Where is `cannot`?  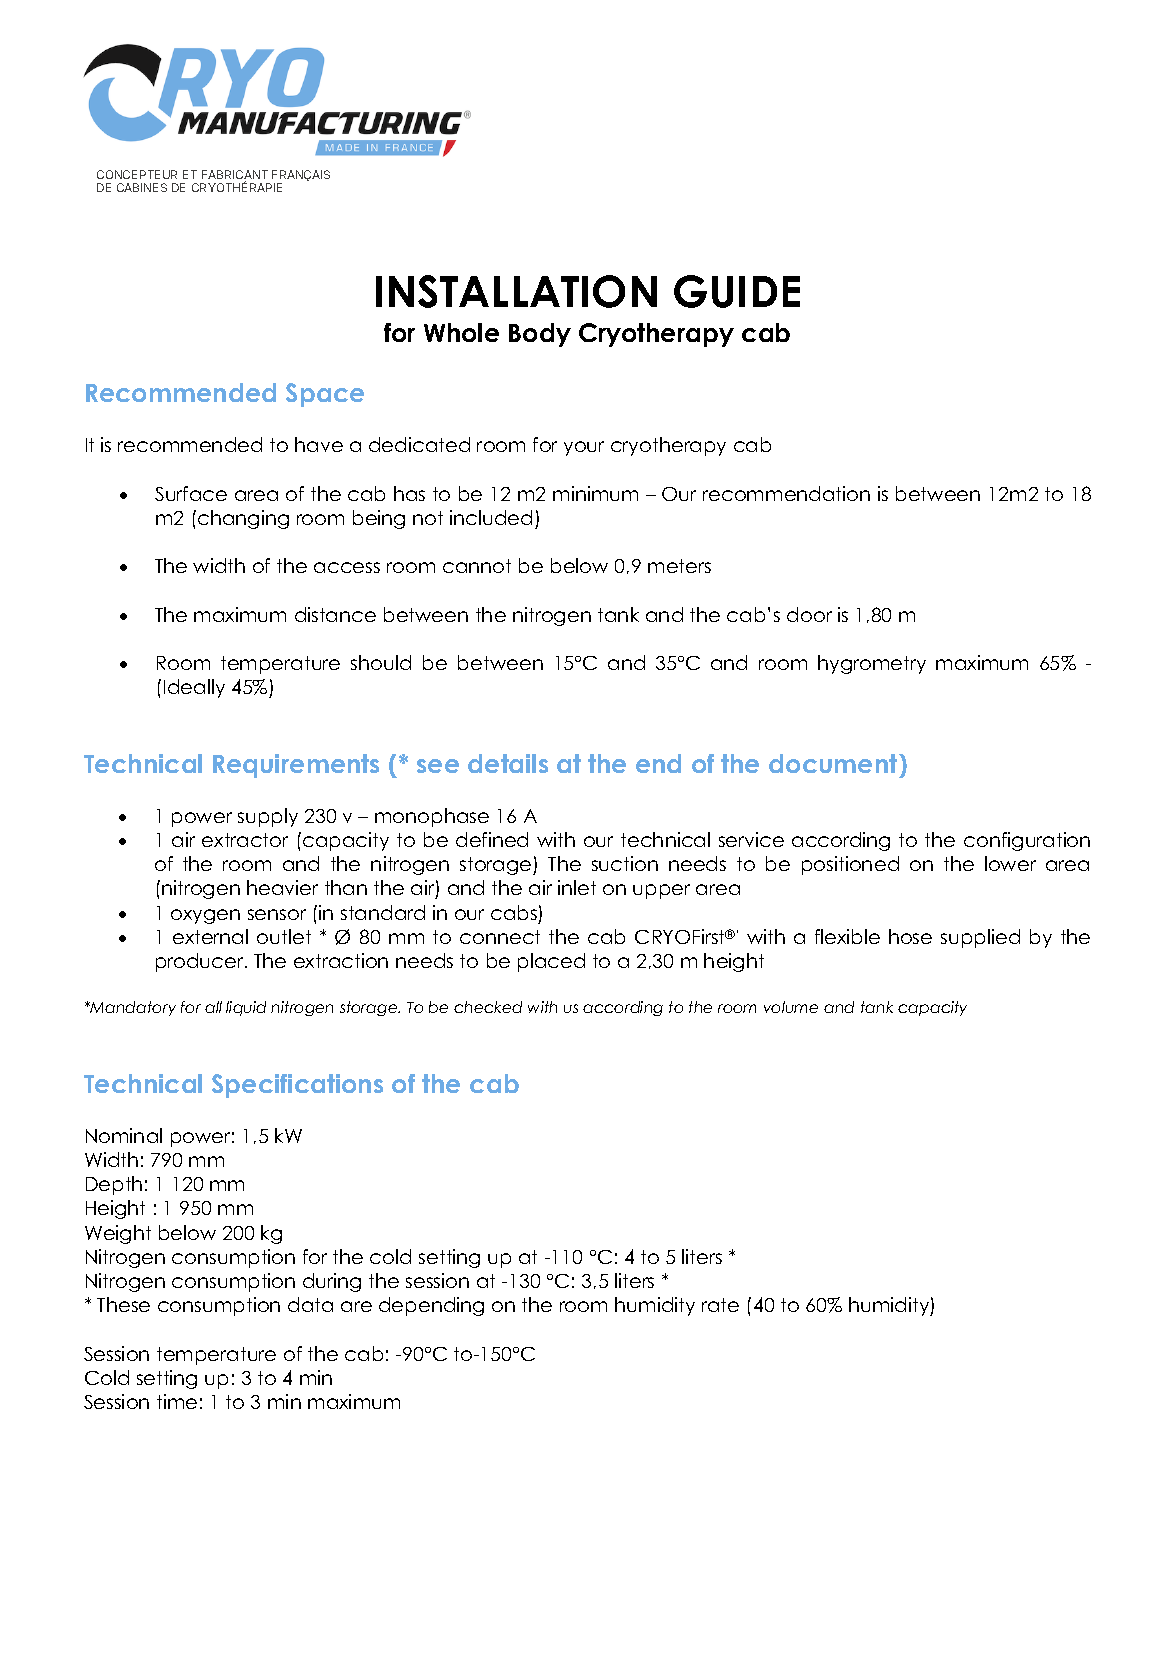 cannot is located at coordinates (477, 566).
